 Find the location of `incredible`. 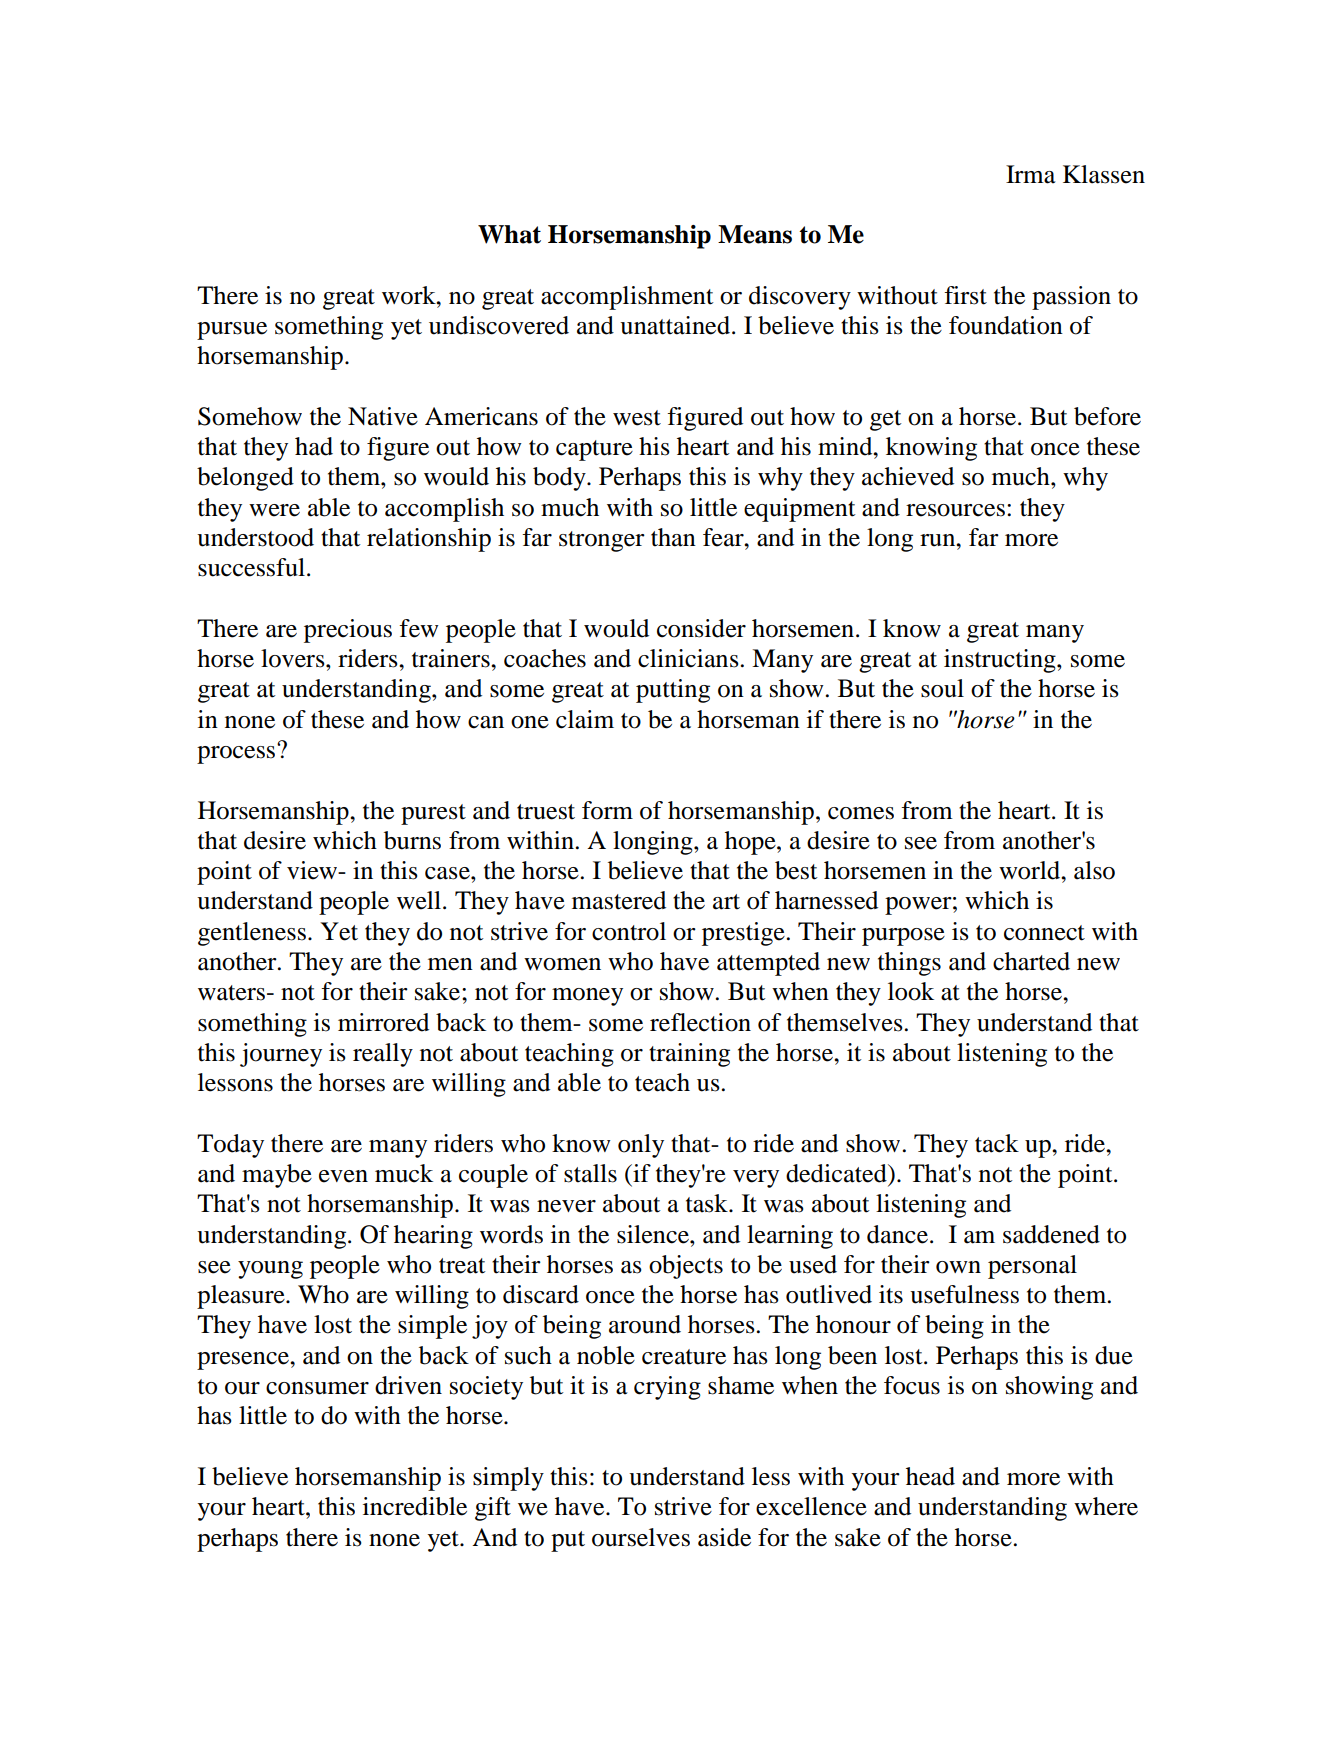

incredible is located at coordinates (415, 1506).
